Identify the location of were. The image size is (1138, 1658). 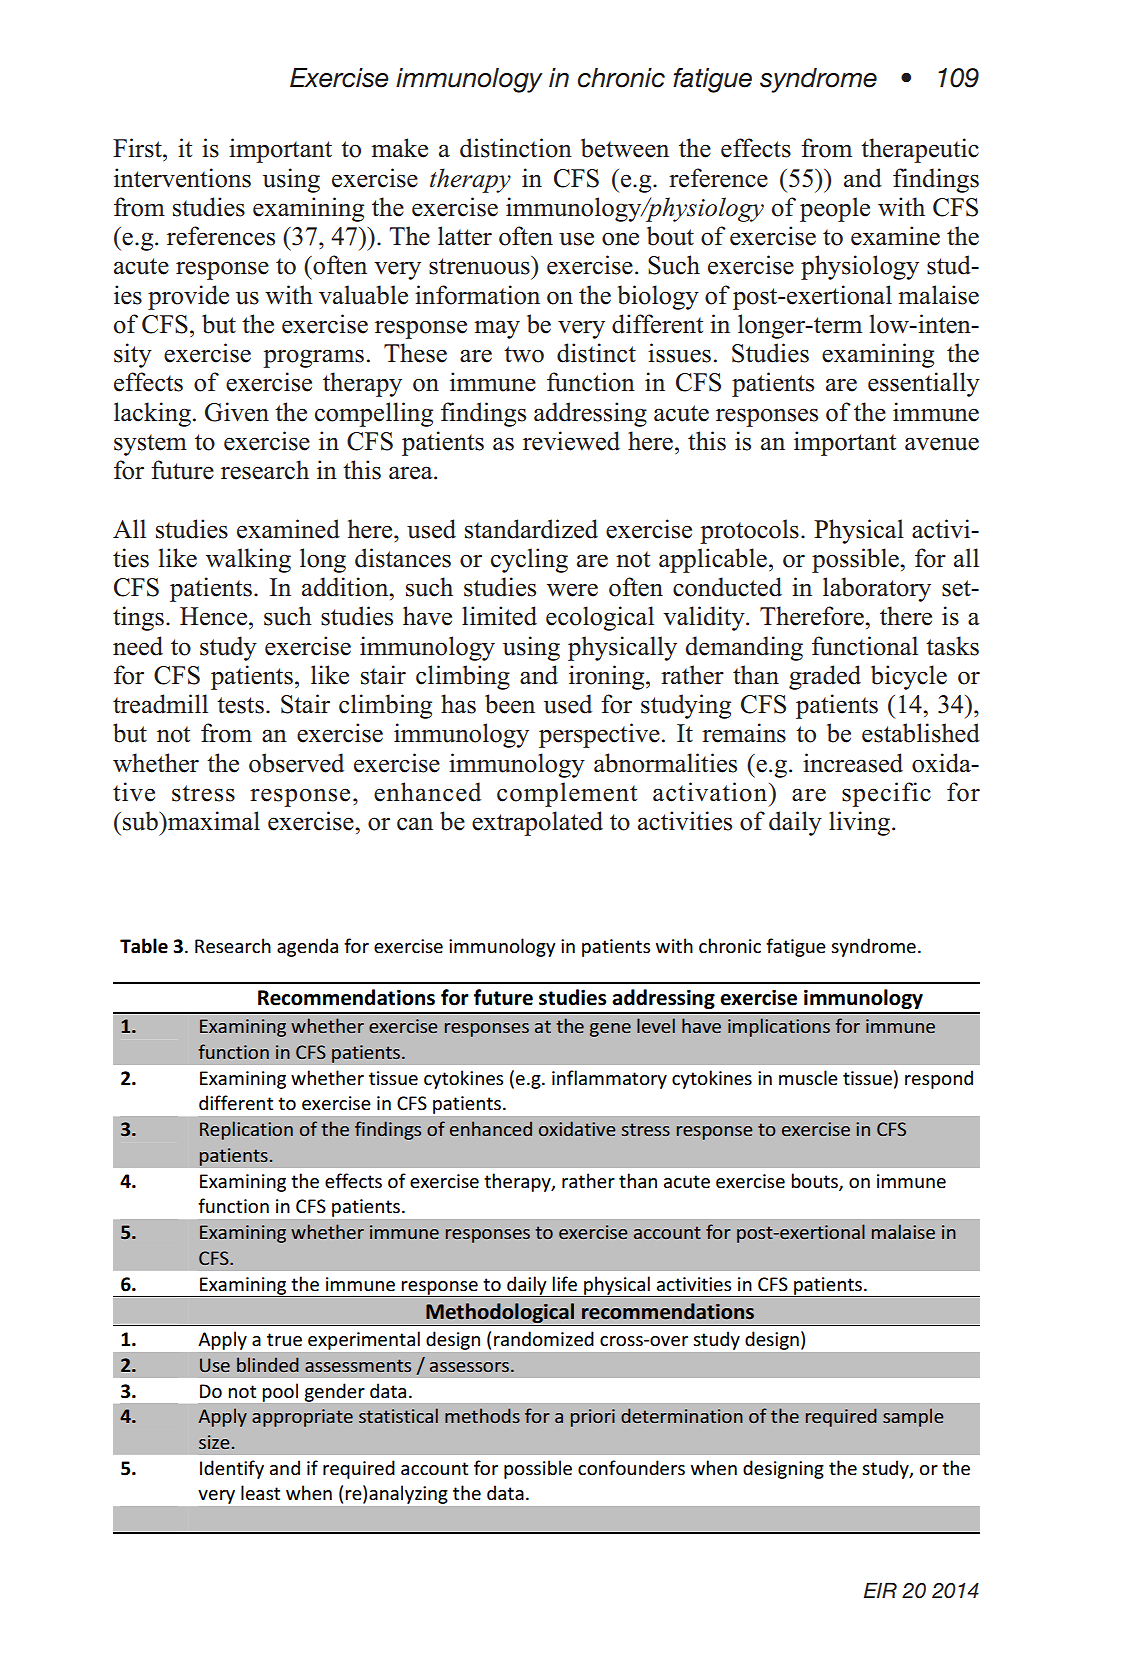
(572, 590).
